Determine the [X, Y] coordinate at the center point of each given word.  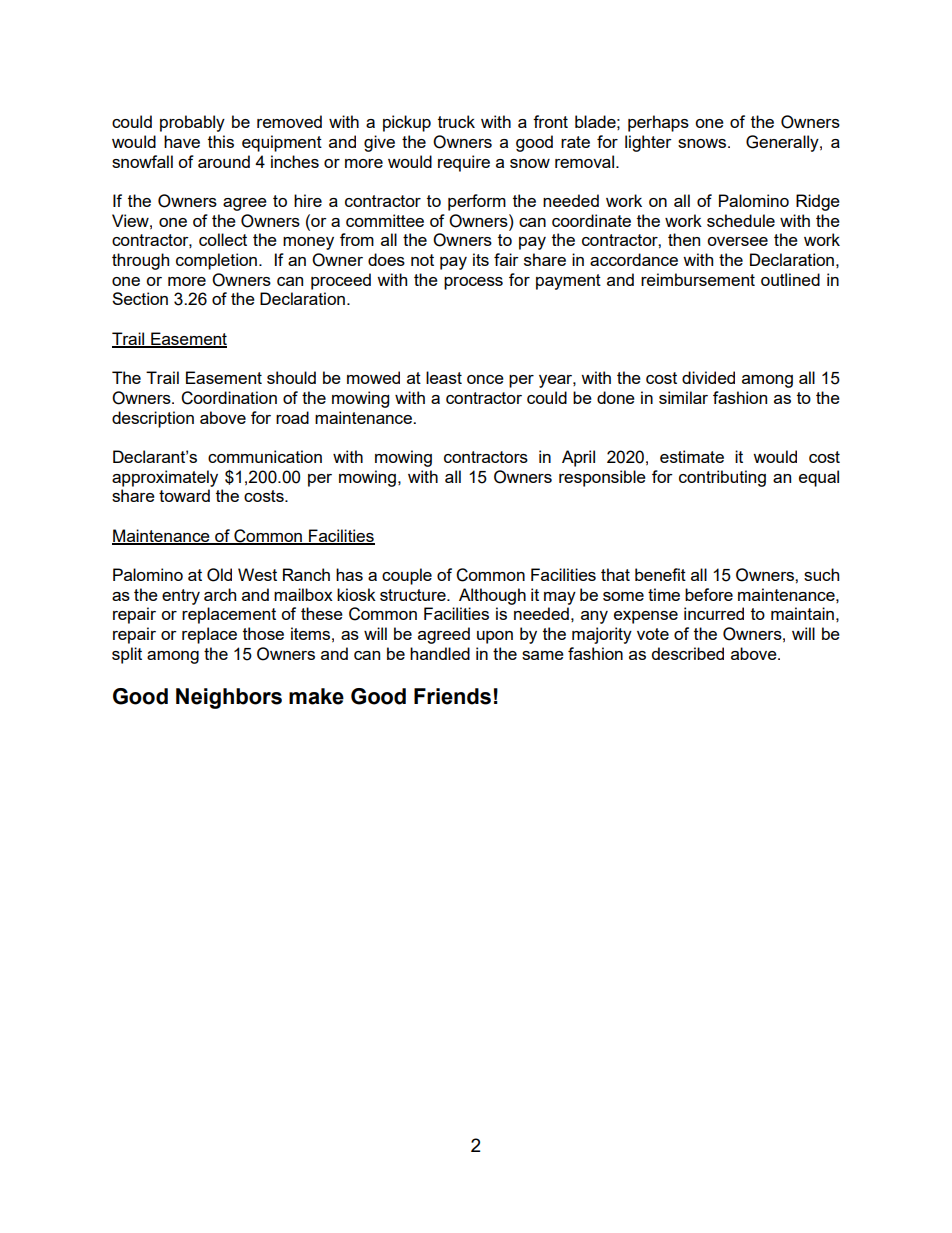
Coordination [229, 398]
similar [683, 397]
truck [456, 121]
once [485, 379]
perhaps [658, 123]
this [221, 141]
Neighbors [229, 698]
